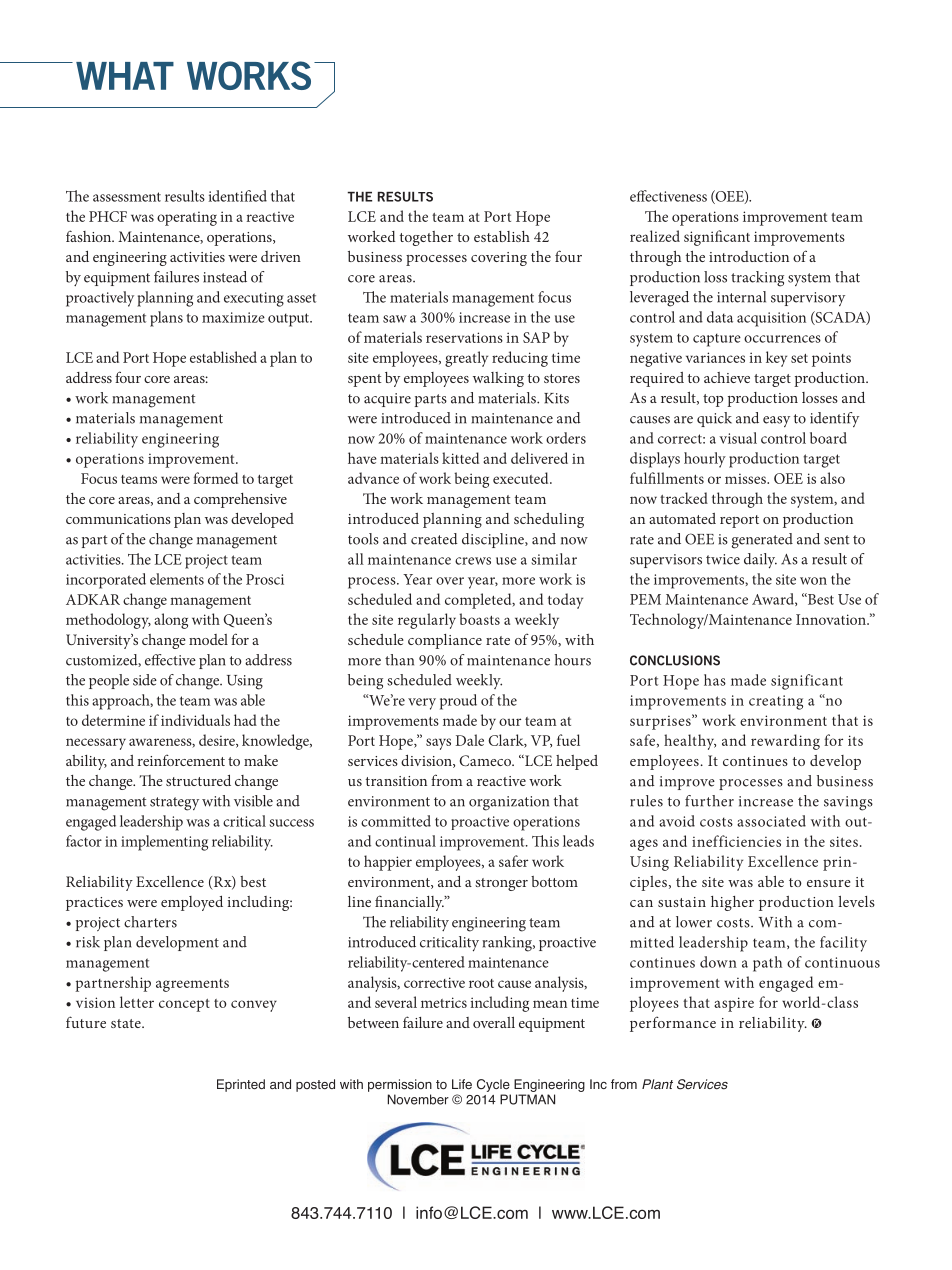  Describe the element at coordinates (785, 742) in the document. I see `rewarding` at that location.
